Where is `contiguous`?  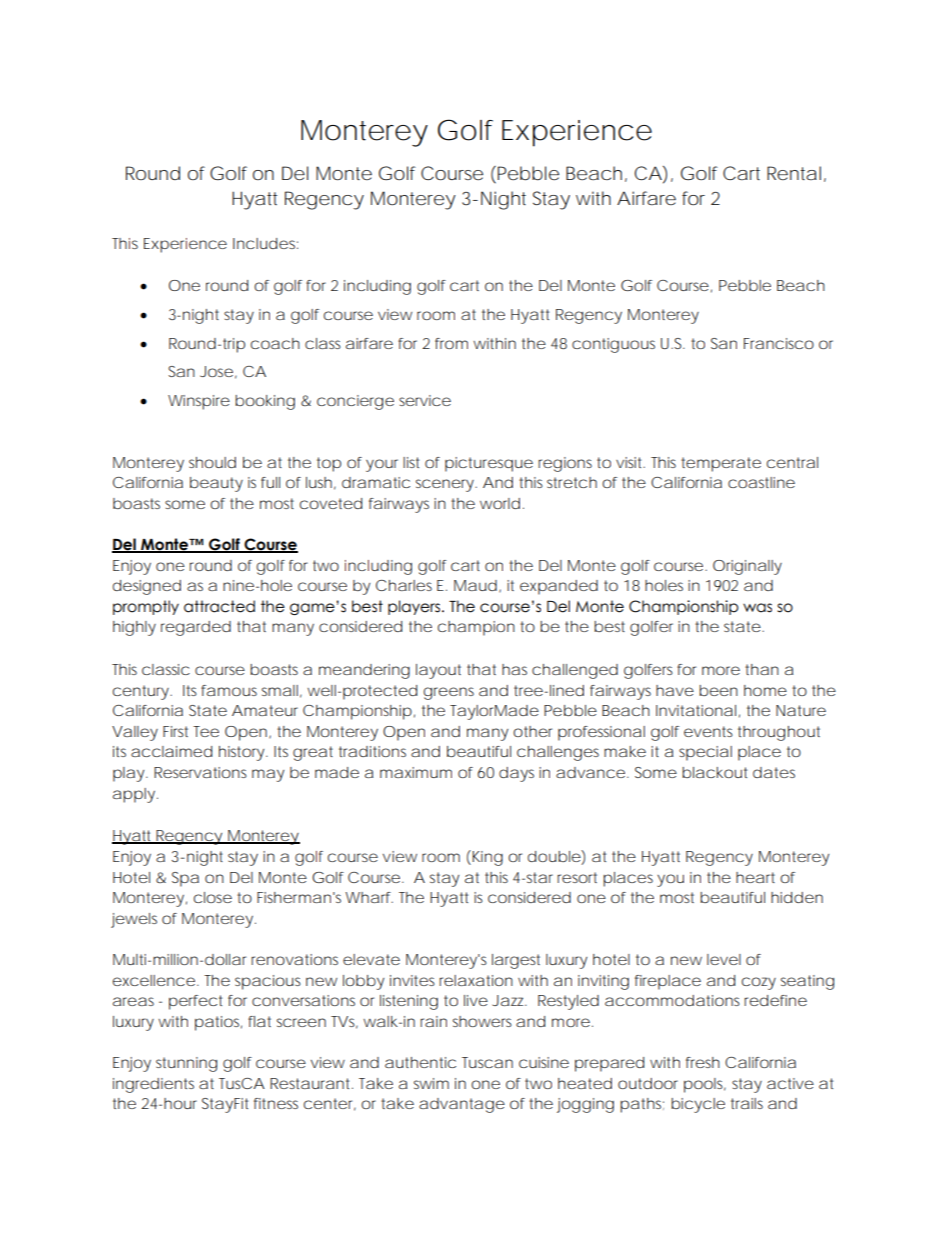
contiguous is located at coordinates (613, 345).
